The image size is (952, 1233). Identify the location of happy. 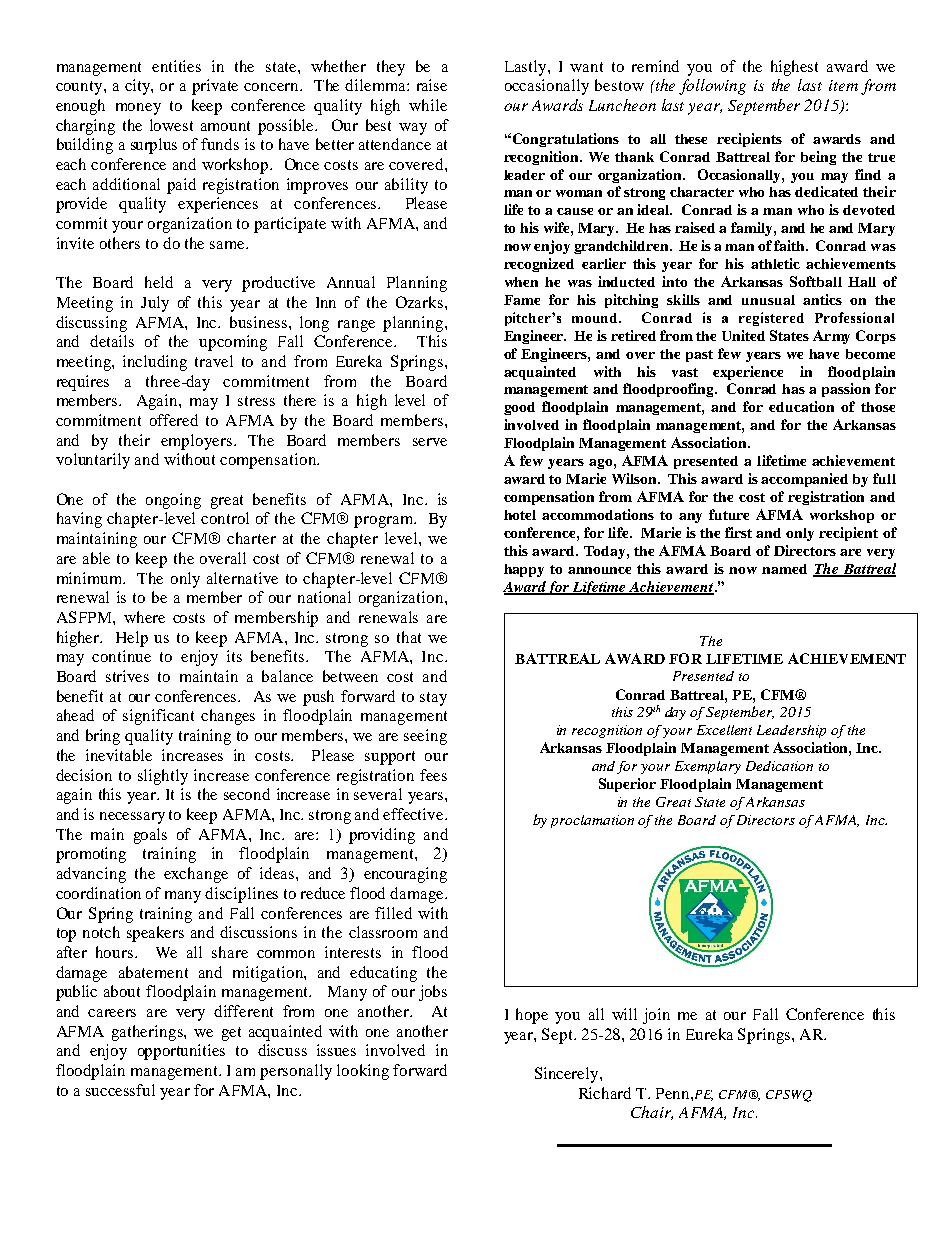
(524, 570).
